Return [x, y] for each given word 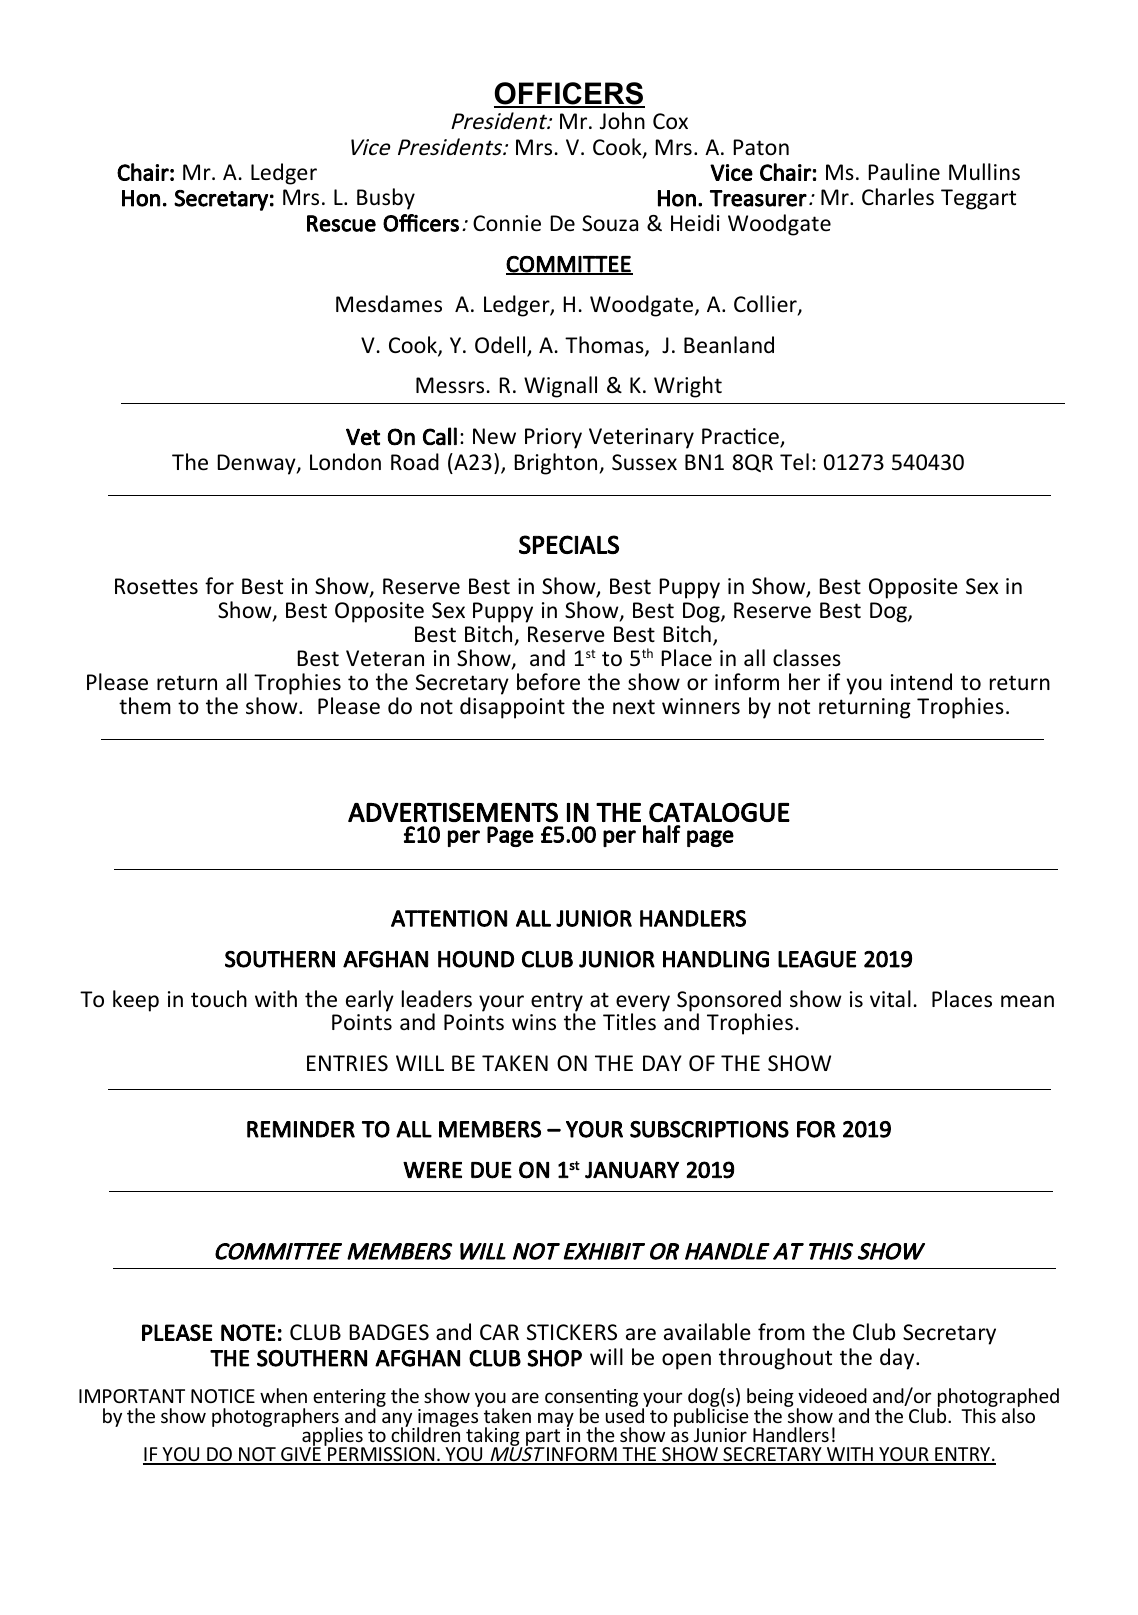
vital [890, 998]
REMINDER [301, 1129]
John [622, 121]
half [662, 834]
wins [534, 1022]
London [345, 462]
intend [921, 682]
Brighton [557, 464]
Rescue [341, 223]
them [145, 706]
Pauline [904, 172]
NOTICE [223, 1396]
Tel [794, 462]
